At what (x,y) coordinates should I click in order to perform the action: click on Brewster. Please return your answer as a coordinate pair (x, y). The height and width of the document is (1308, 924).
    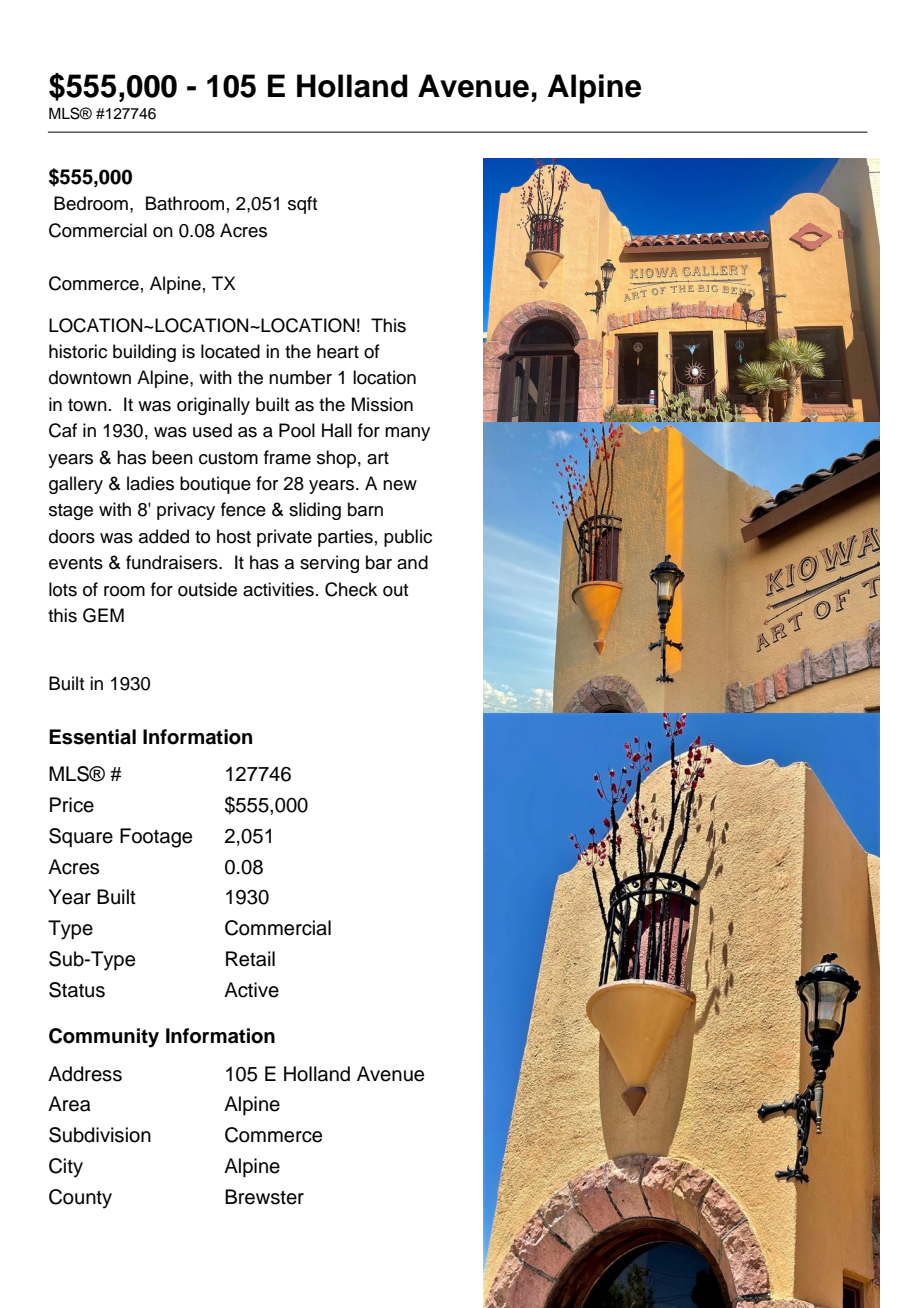
    Looking at the image, I should click on (264, 1197).
